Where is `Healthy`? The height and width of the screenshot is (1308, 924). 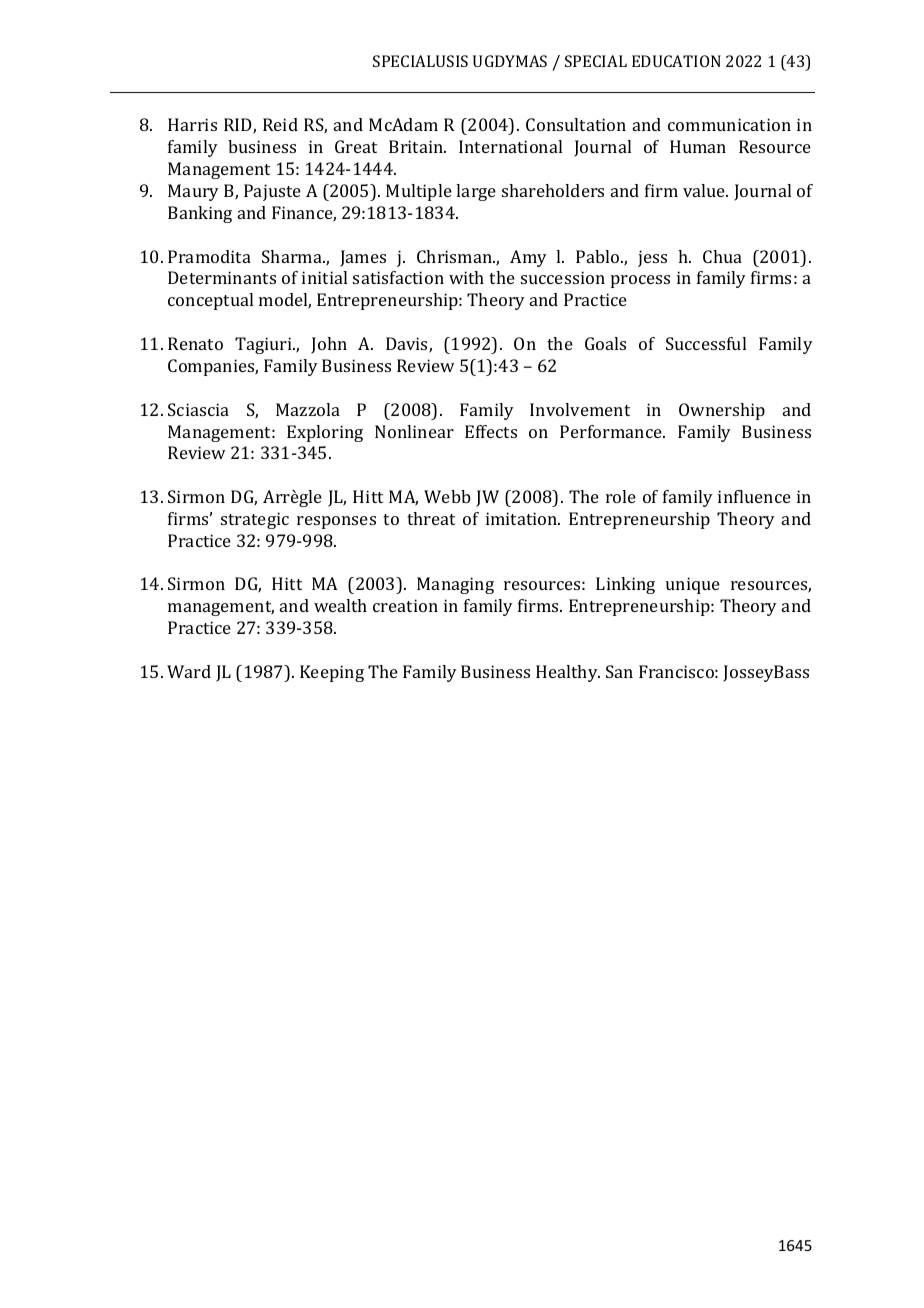 Healthy is located at coordinates (568, 673).
